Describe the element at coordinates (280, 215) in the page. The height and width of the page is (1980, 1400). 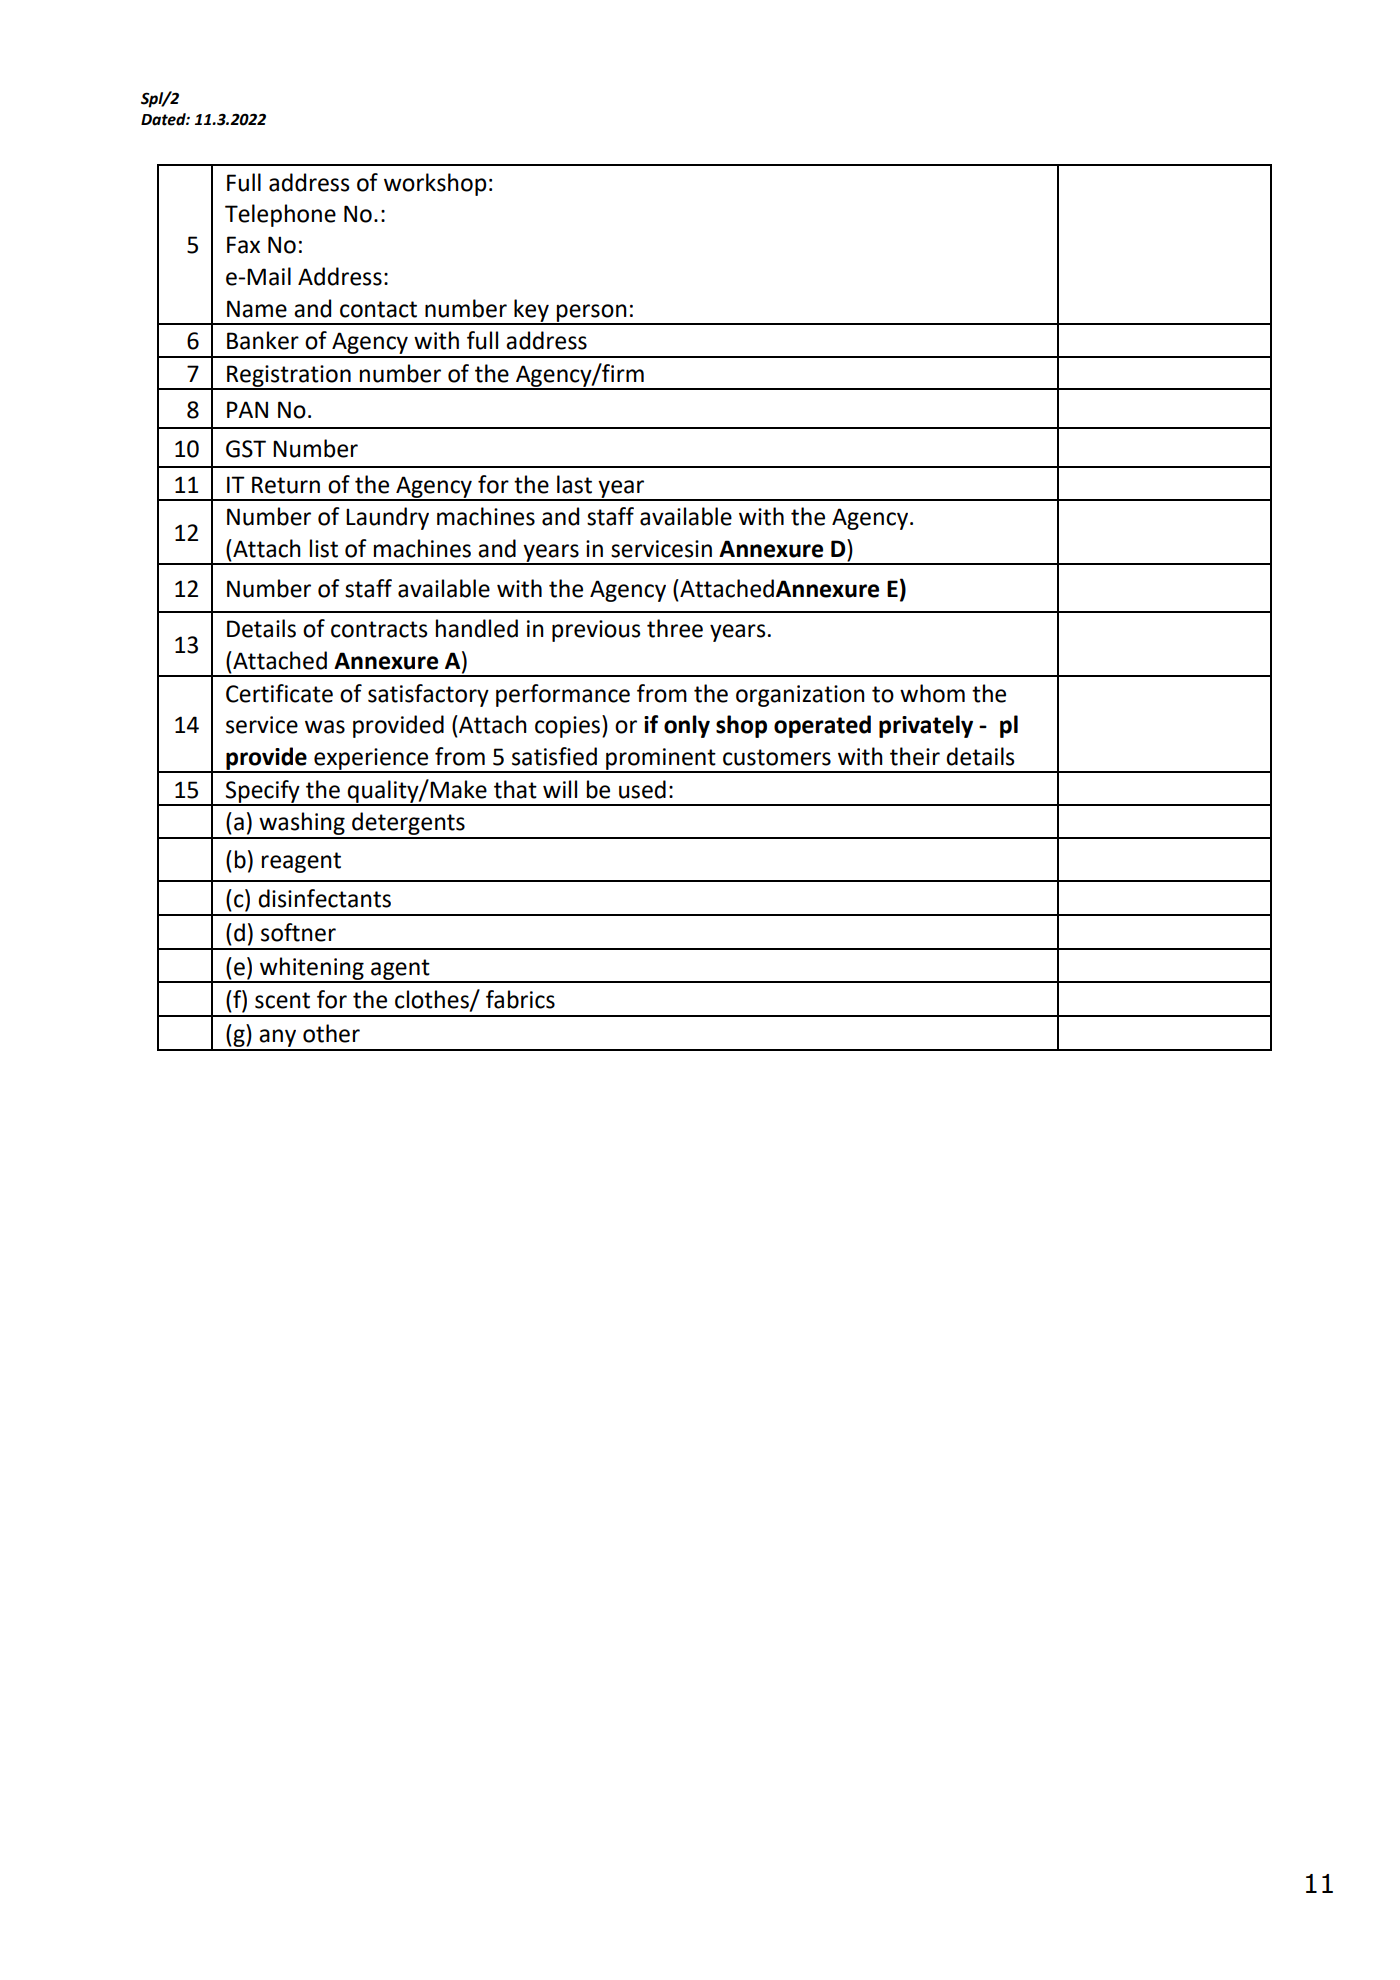
I see `Telephone` at that location.
